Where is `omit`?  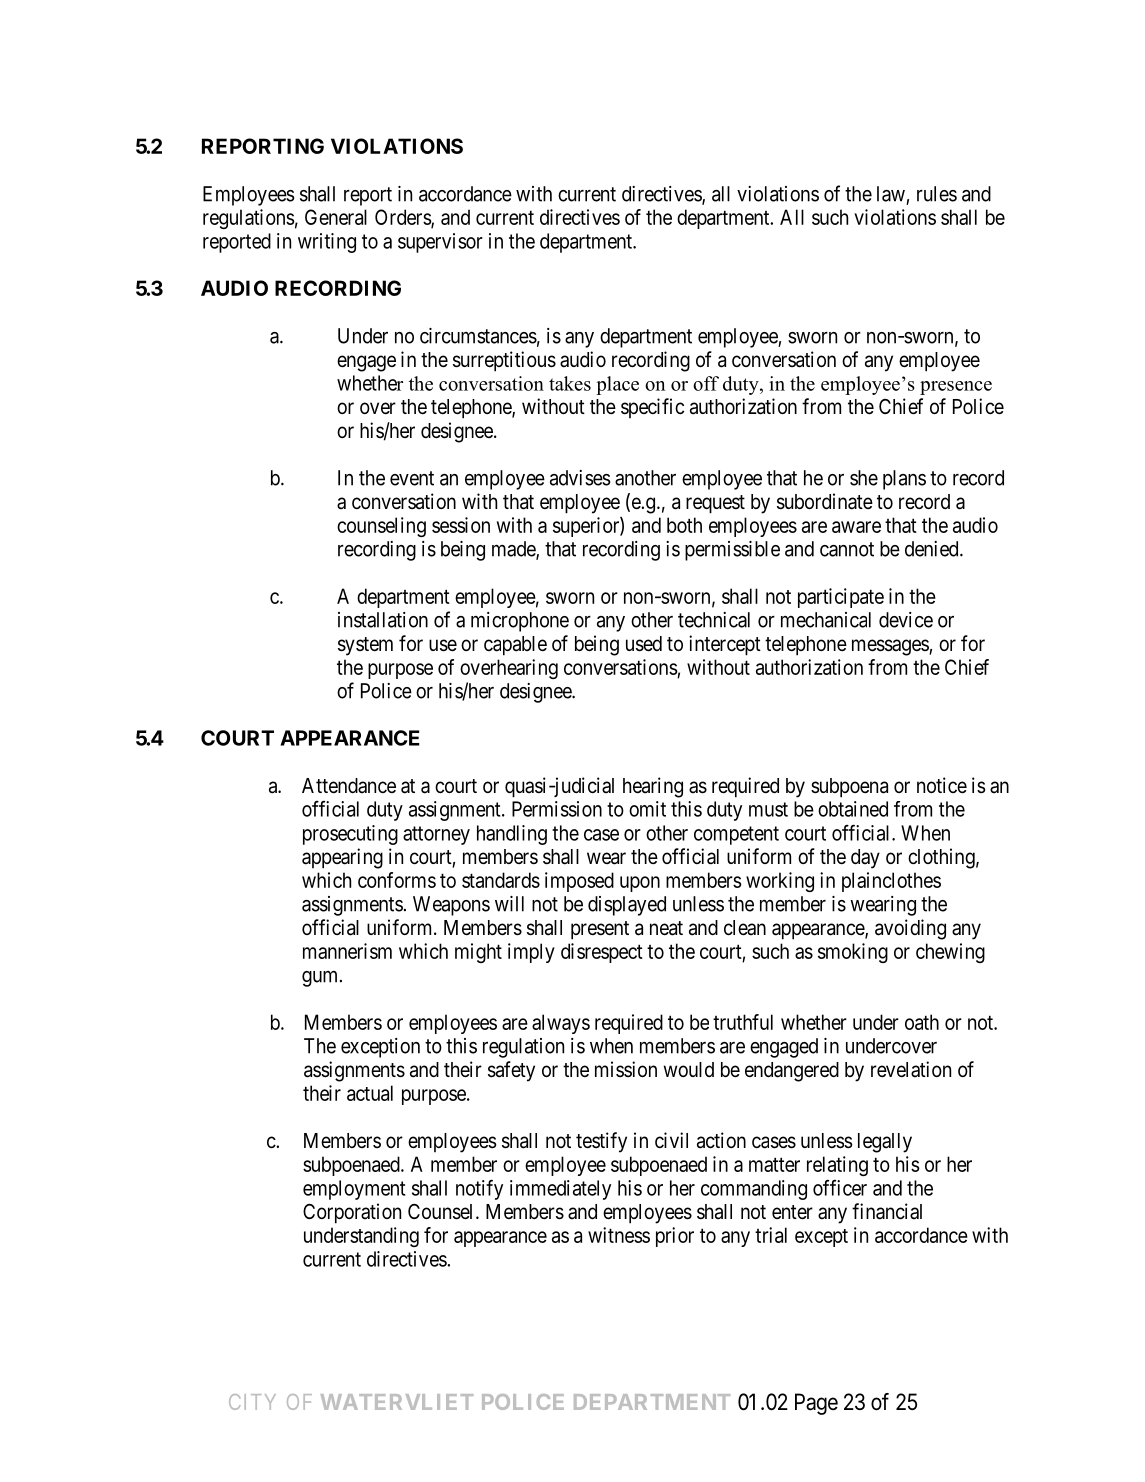 omit is located at coordinates (647, 809).
